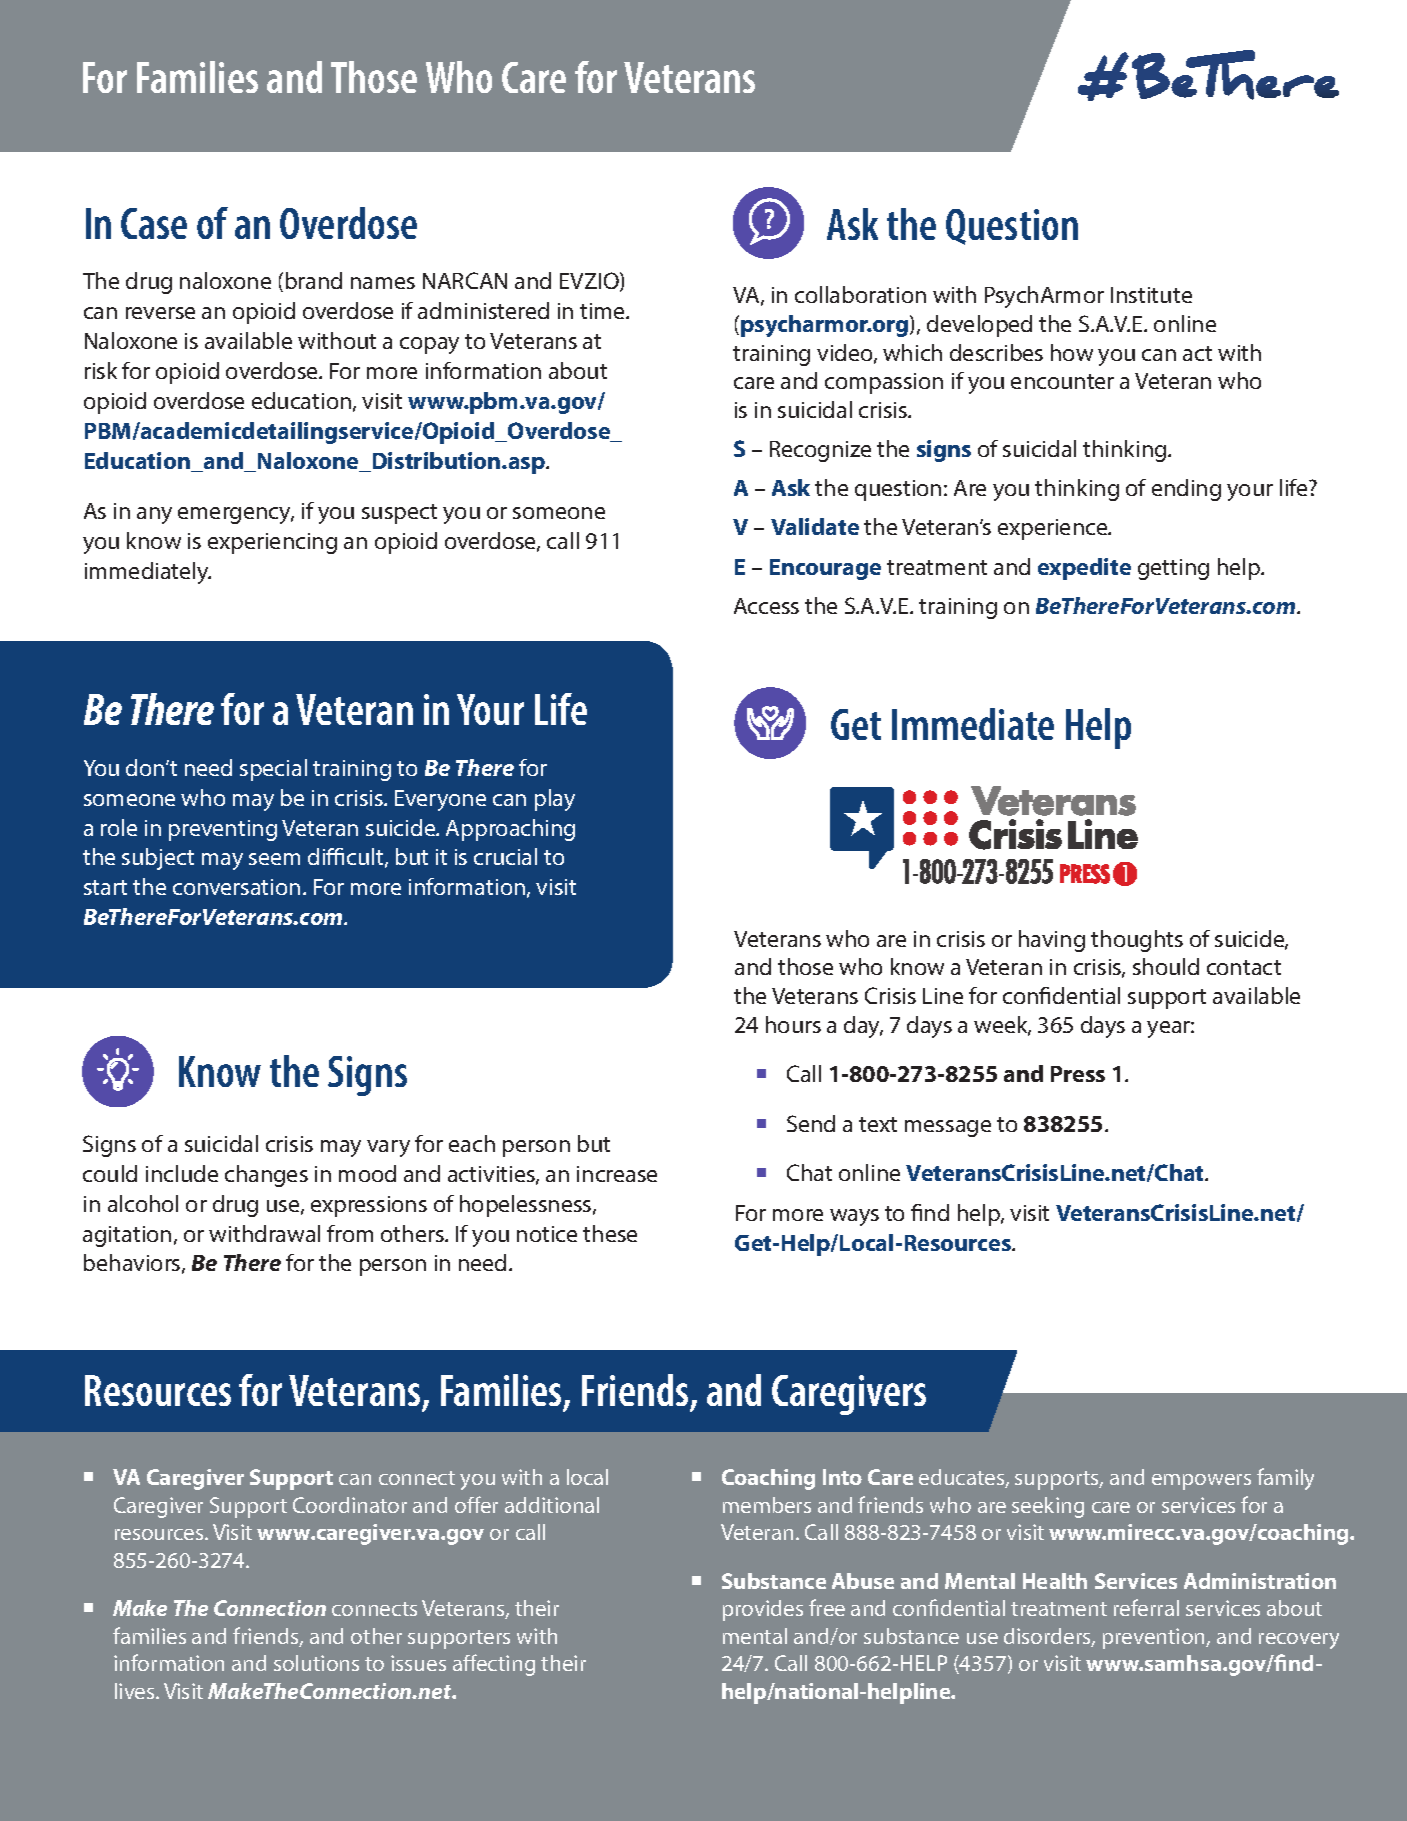  I want to click on Institute, so click(1151, 295).
